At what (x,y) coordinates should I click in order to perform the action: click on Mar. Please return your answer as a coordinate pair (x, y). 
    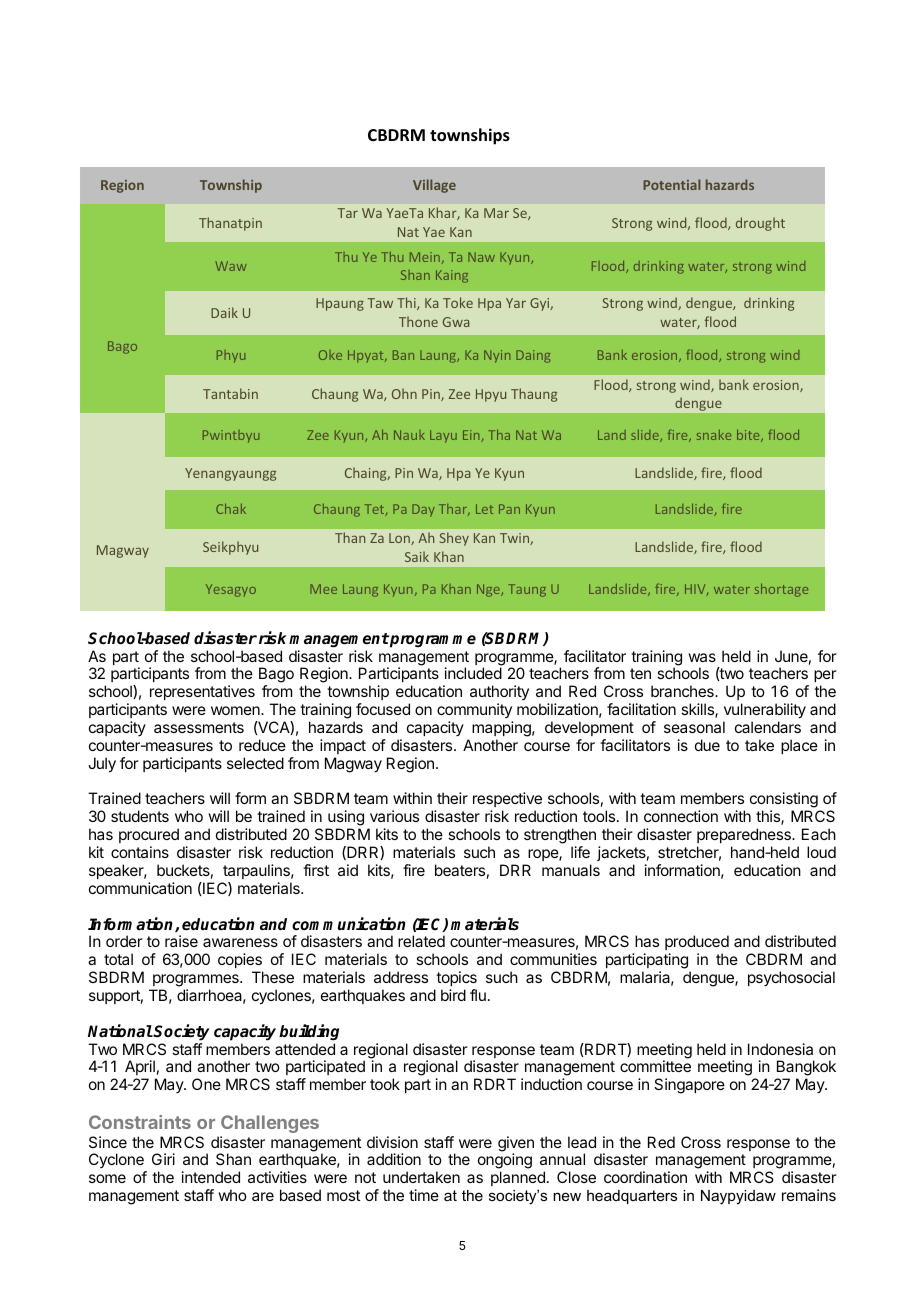
    Looking at the image, I should click on (496, 213).
